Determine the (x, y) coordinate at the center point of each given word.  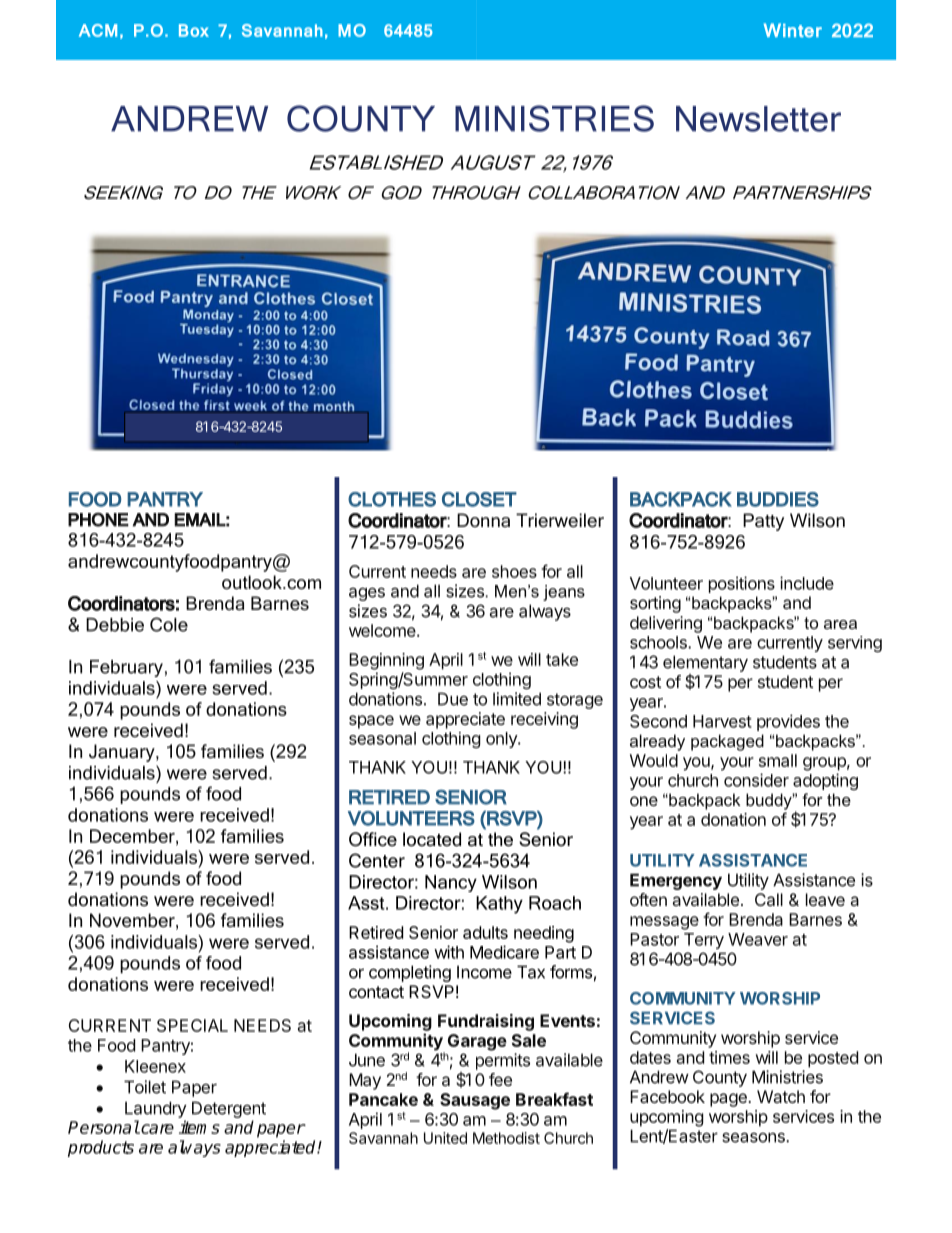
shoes (514, 571)
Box (194, 30)
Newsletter (758, 119)
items (199, 1127)
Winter (793, 30)
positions (742, 584)
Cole (169, 624)
